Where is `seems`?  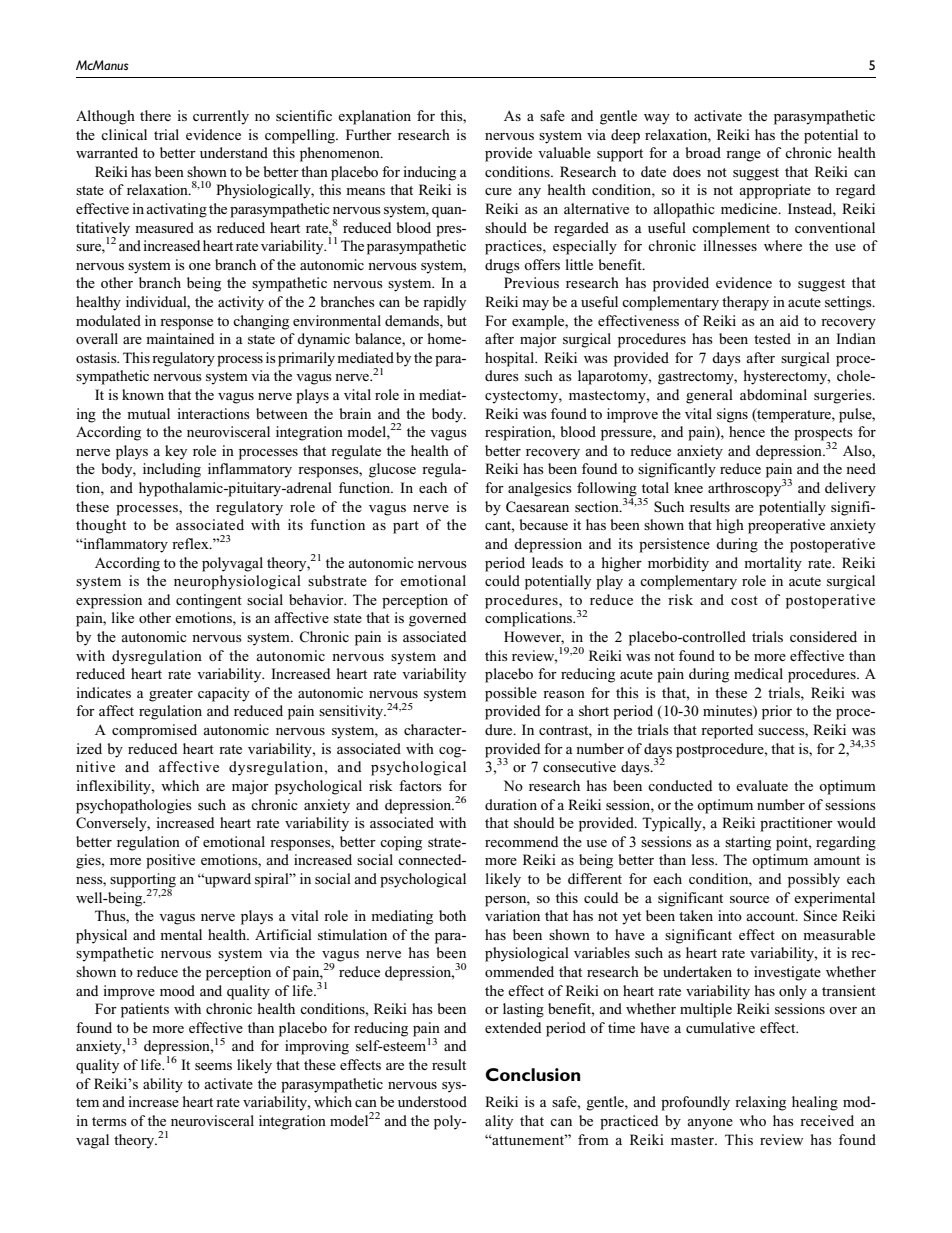 seems is located at coordinates (213, 1066).
